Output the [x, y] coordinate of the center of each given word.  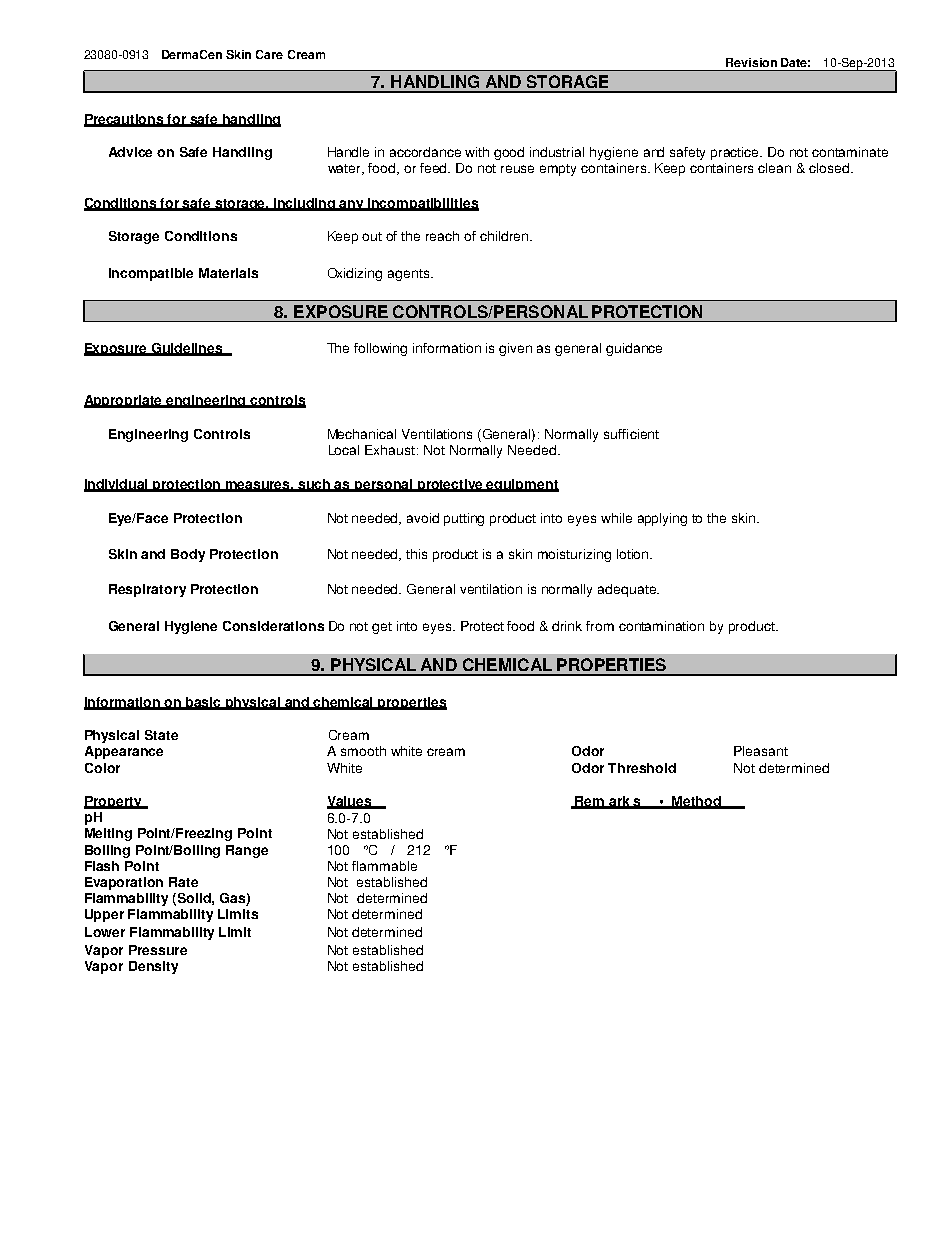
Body [188, 555]
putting [464, 519]
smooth [363, 751]
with [477, 152]
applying [662, 519]
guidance [634, 349]
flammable [384, 866]
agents [410, 275]
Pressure [158, 950]
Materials [228, 273]
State [161, 735]
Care [269, 54]
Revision [751, 62]
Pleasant [761, 751]
